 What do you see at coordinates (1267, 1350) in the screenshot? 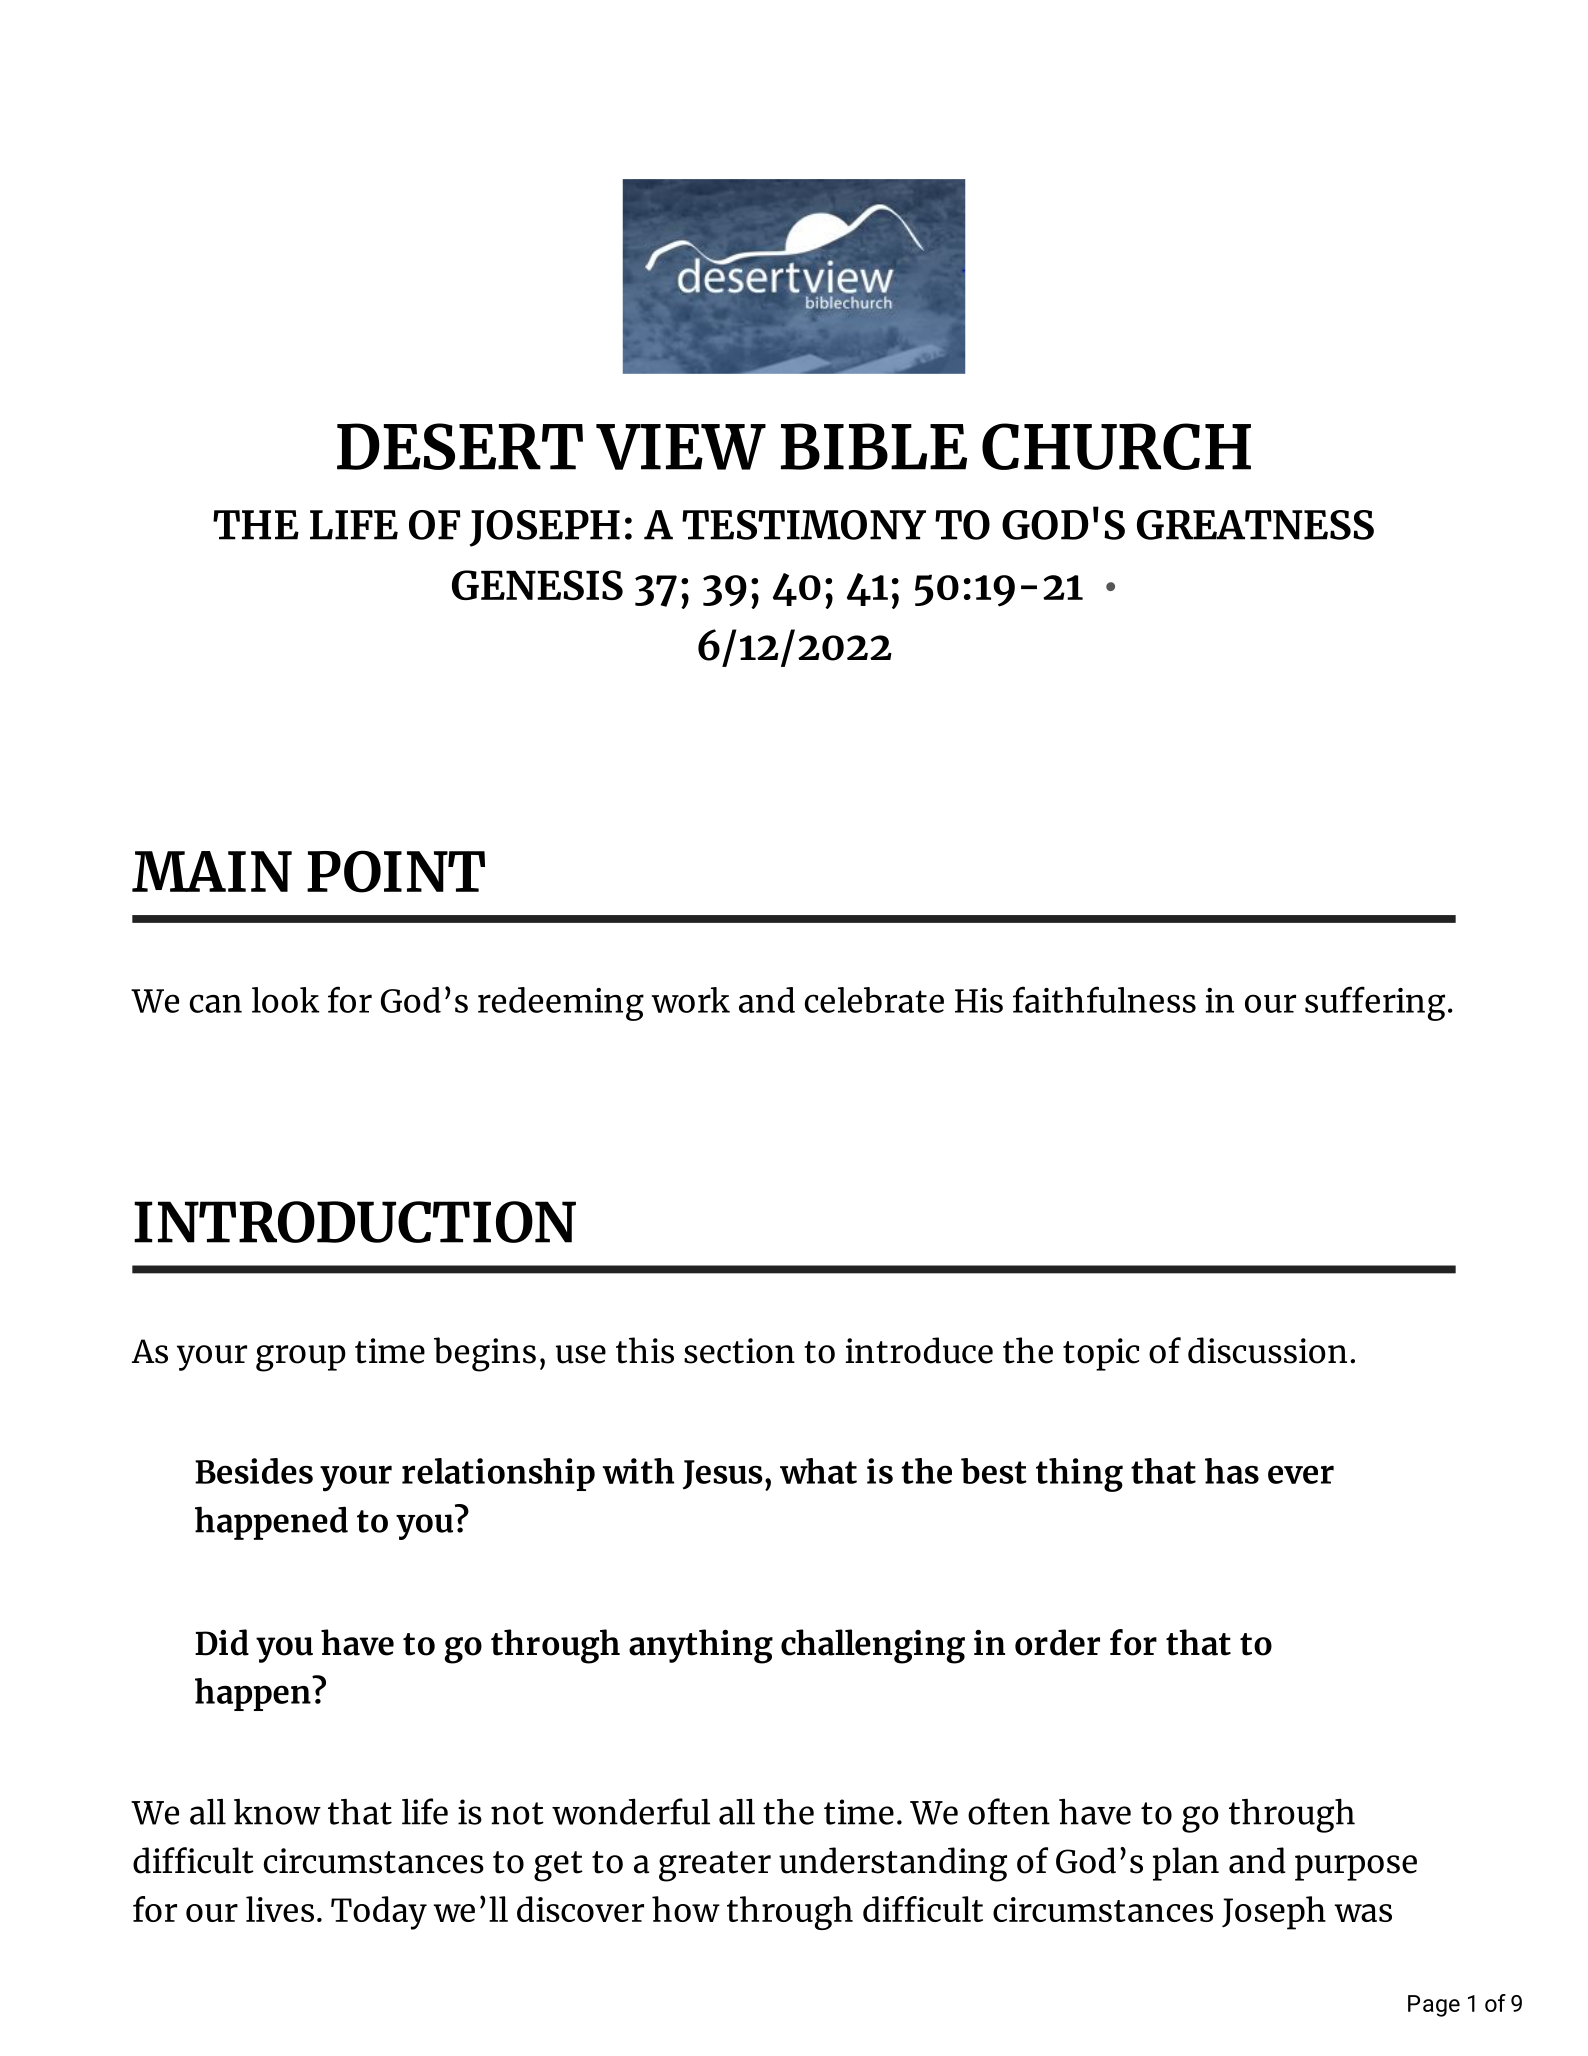
I see `discussion` at bounding box center [1267, 1350].
